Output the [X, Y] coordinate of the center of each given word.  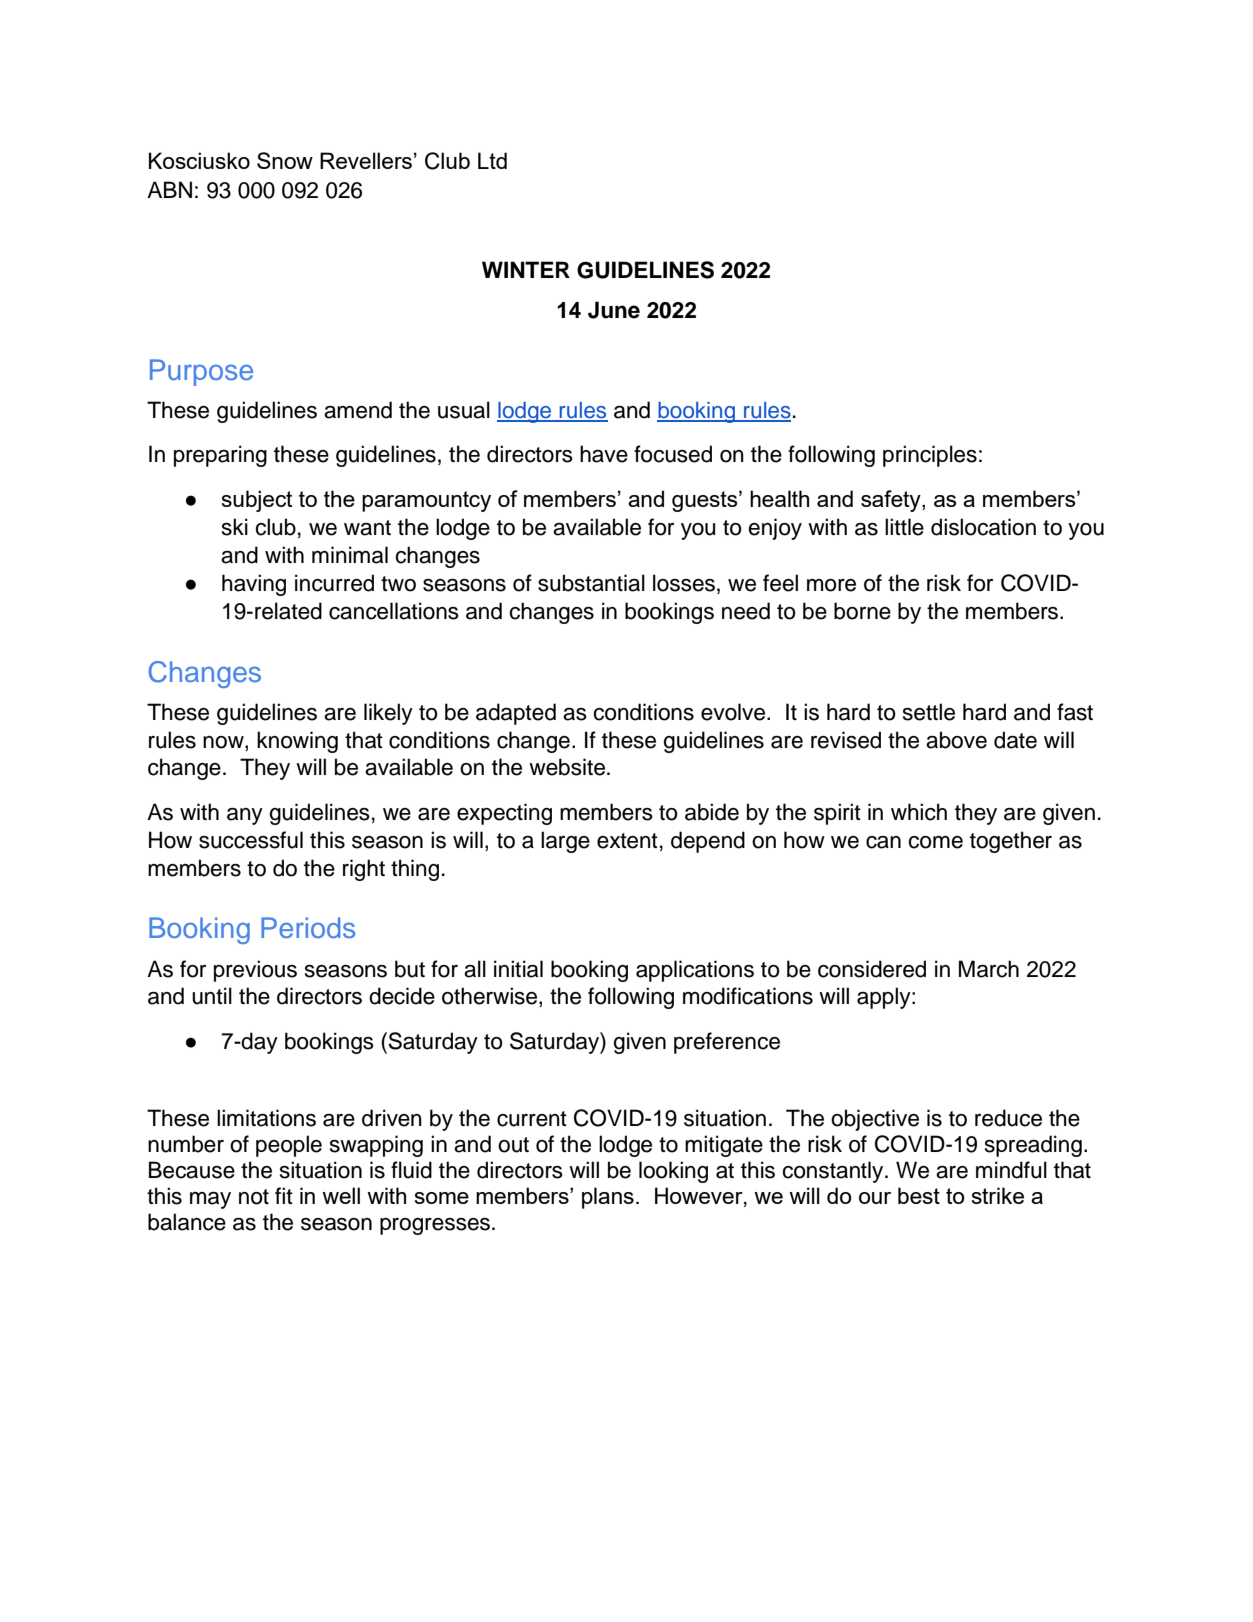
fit [284, 1195]
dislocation [983, 527]
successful [251, 840]
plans [608, 1198]
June [614, 310]
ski [235, 527]
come [935, 842]
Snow [285, 160]
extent [627, 841]
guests [706, 501]
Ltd [492, 160]
